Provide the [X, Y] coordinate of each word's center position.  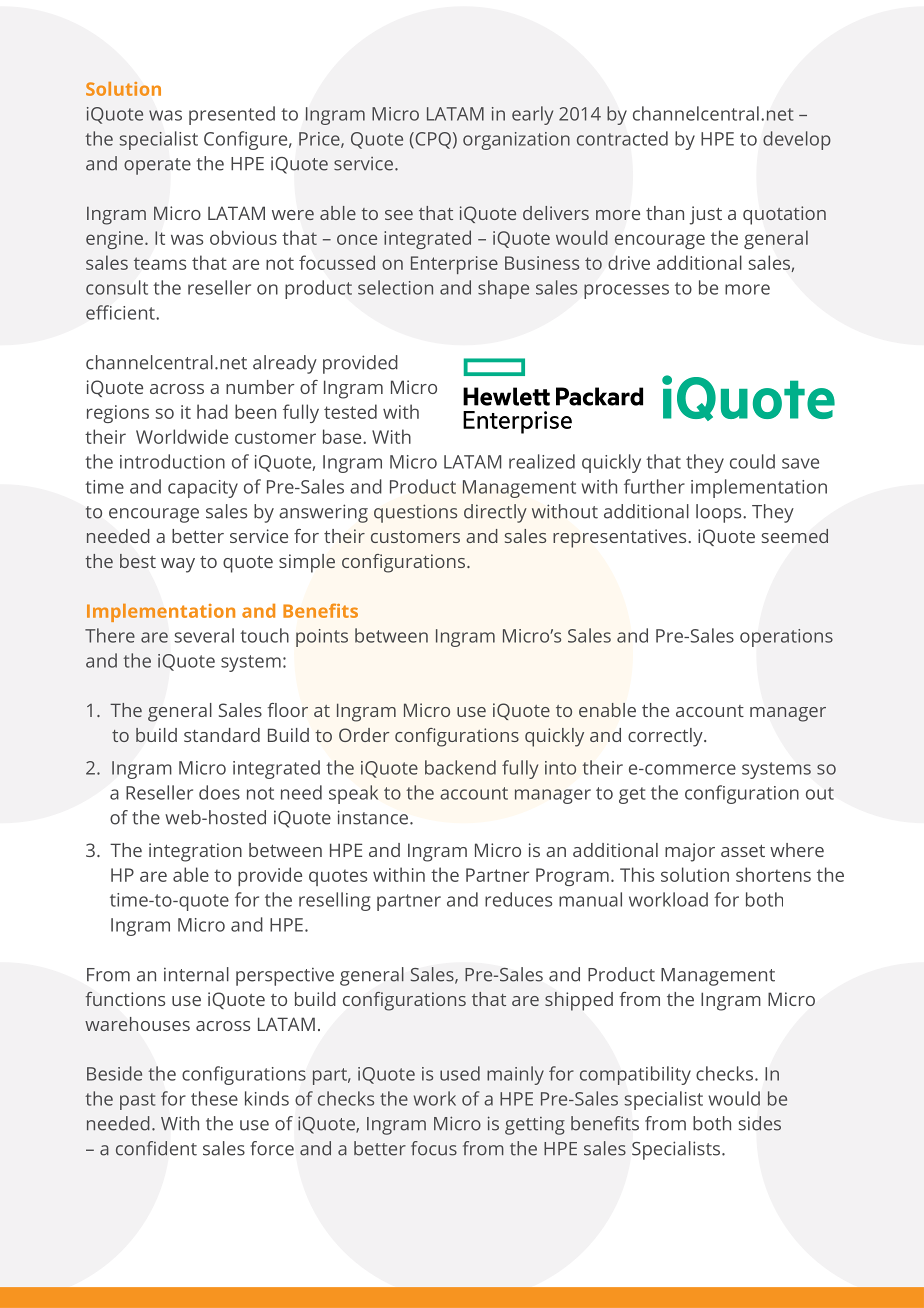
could [752, 461]
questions [415, 513]
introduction [172, 461]
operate [157, 166]
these [214, 1098]
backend [460, 767]
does [219, 792]
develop [797, 140]
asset [743, 851]
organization [516, 141]
